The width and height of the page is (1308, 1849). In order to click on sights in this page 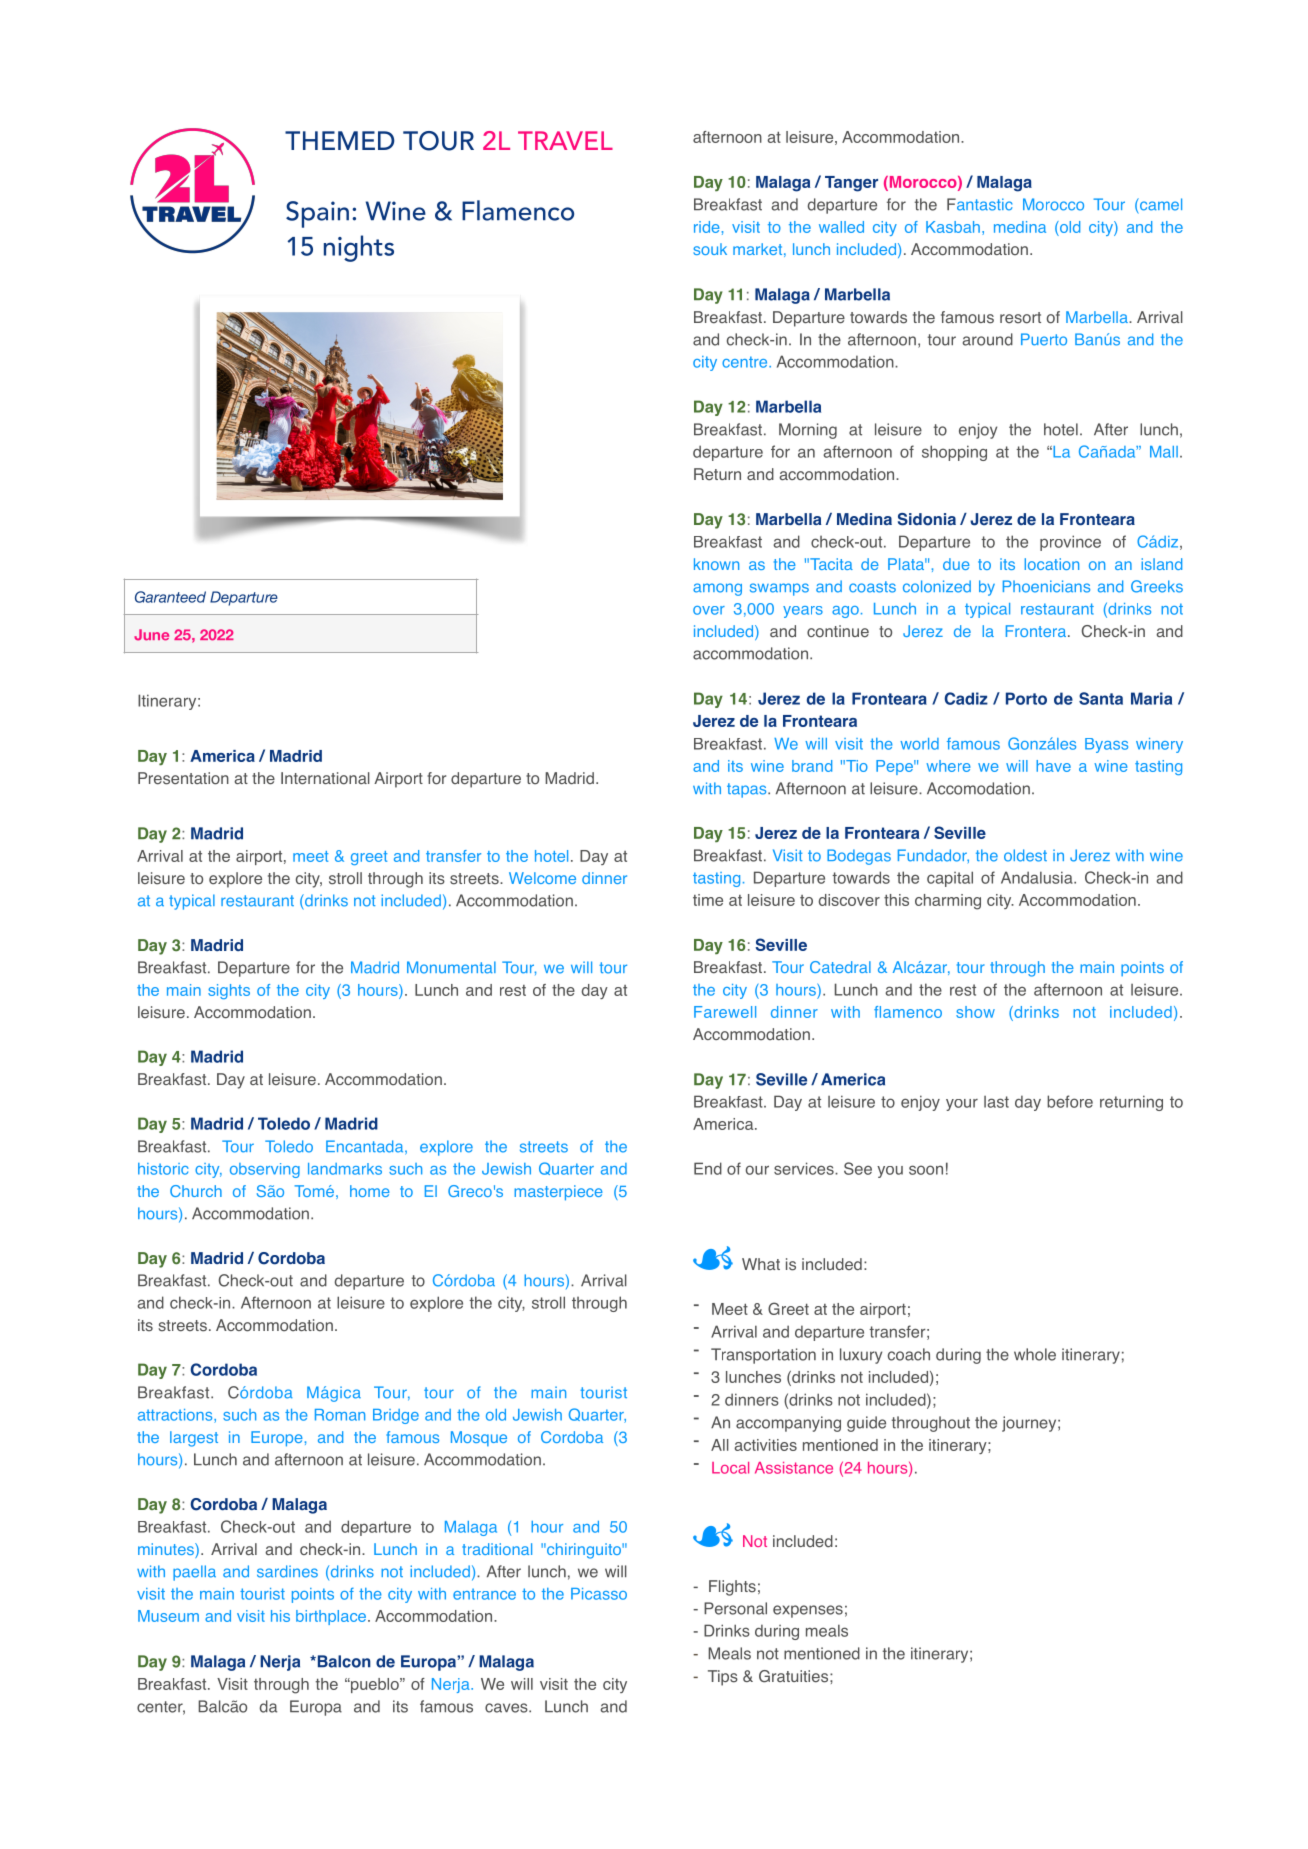, I will do `click(229, 991)`.
